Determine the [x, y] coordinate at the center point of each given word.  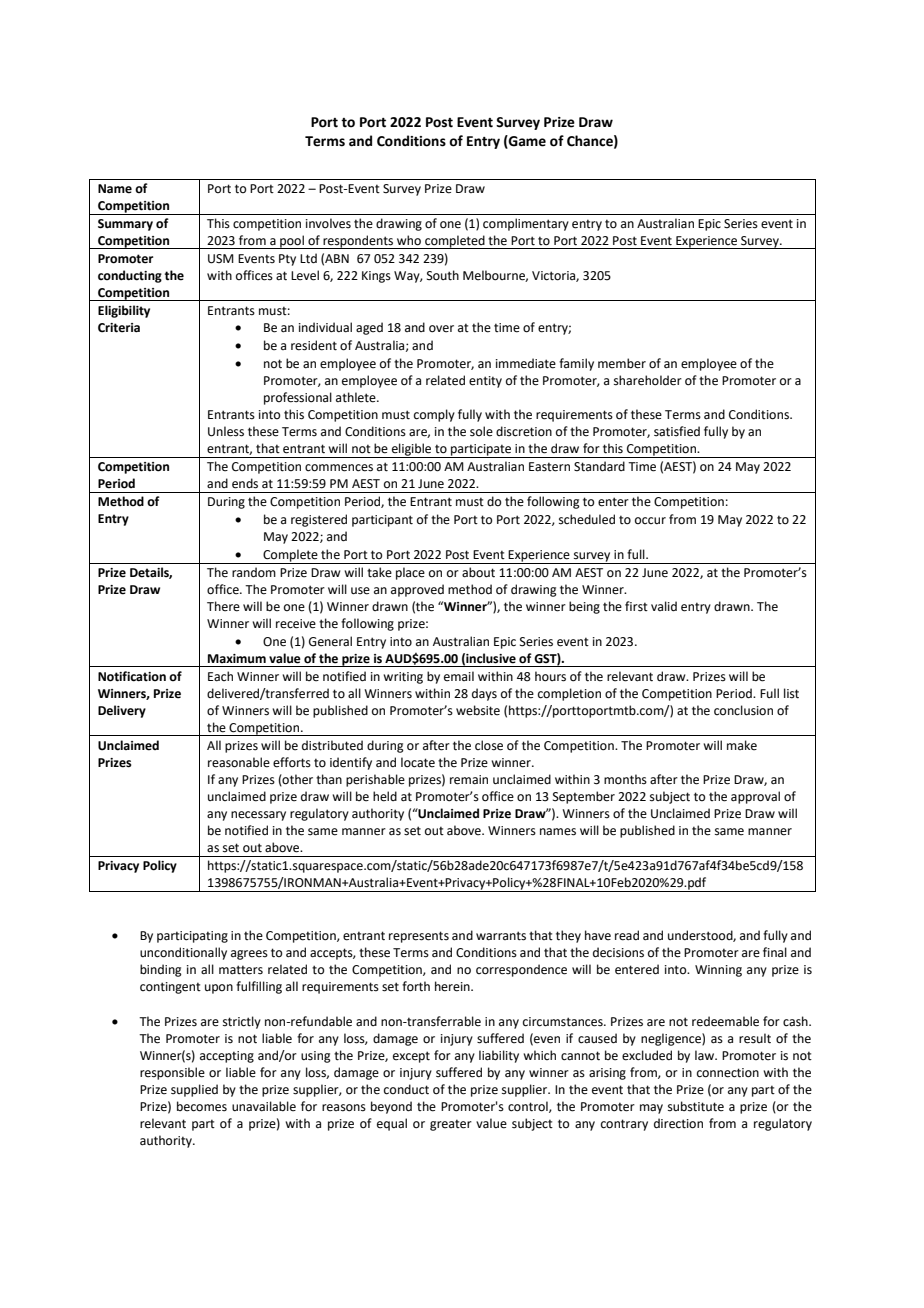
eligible [412, 450]
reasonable [239, 762]
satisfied [677, 431]
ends [245, 483]
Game [526, 141]
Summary [125, 225]
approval [755, 797]
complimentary [526, 224]
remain [469, 780]
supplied [194, 1090]
